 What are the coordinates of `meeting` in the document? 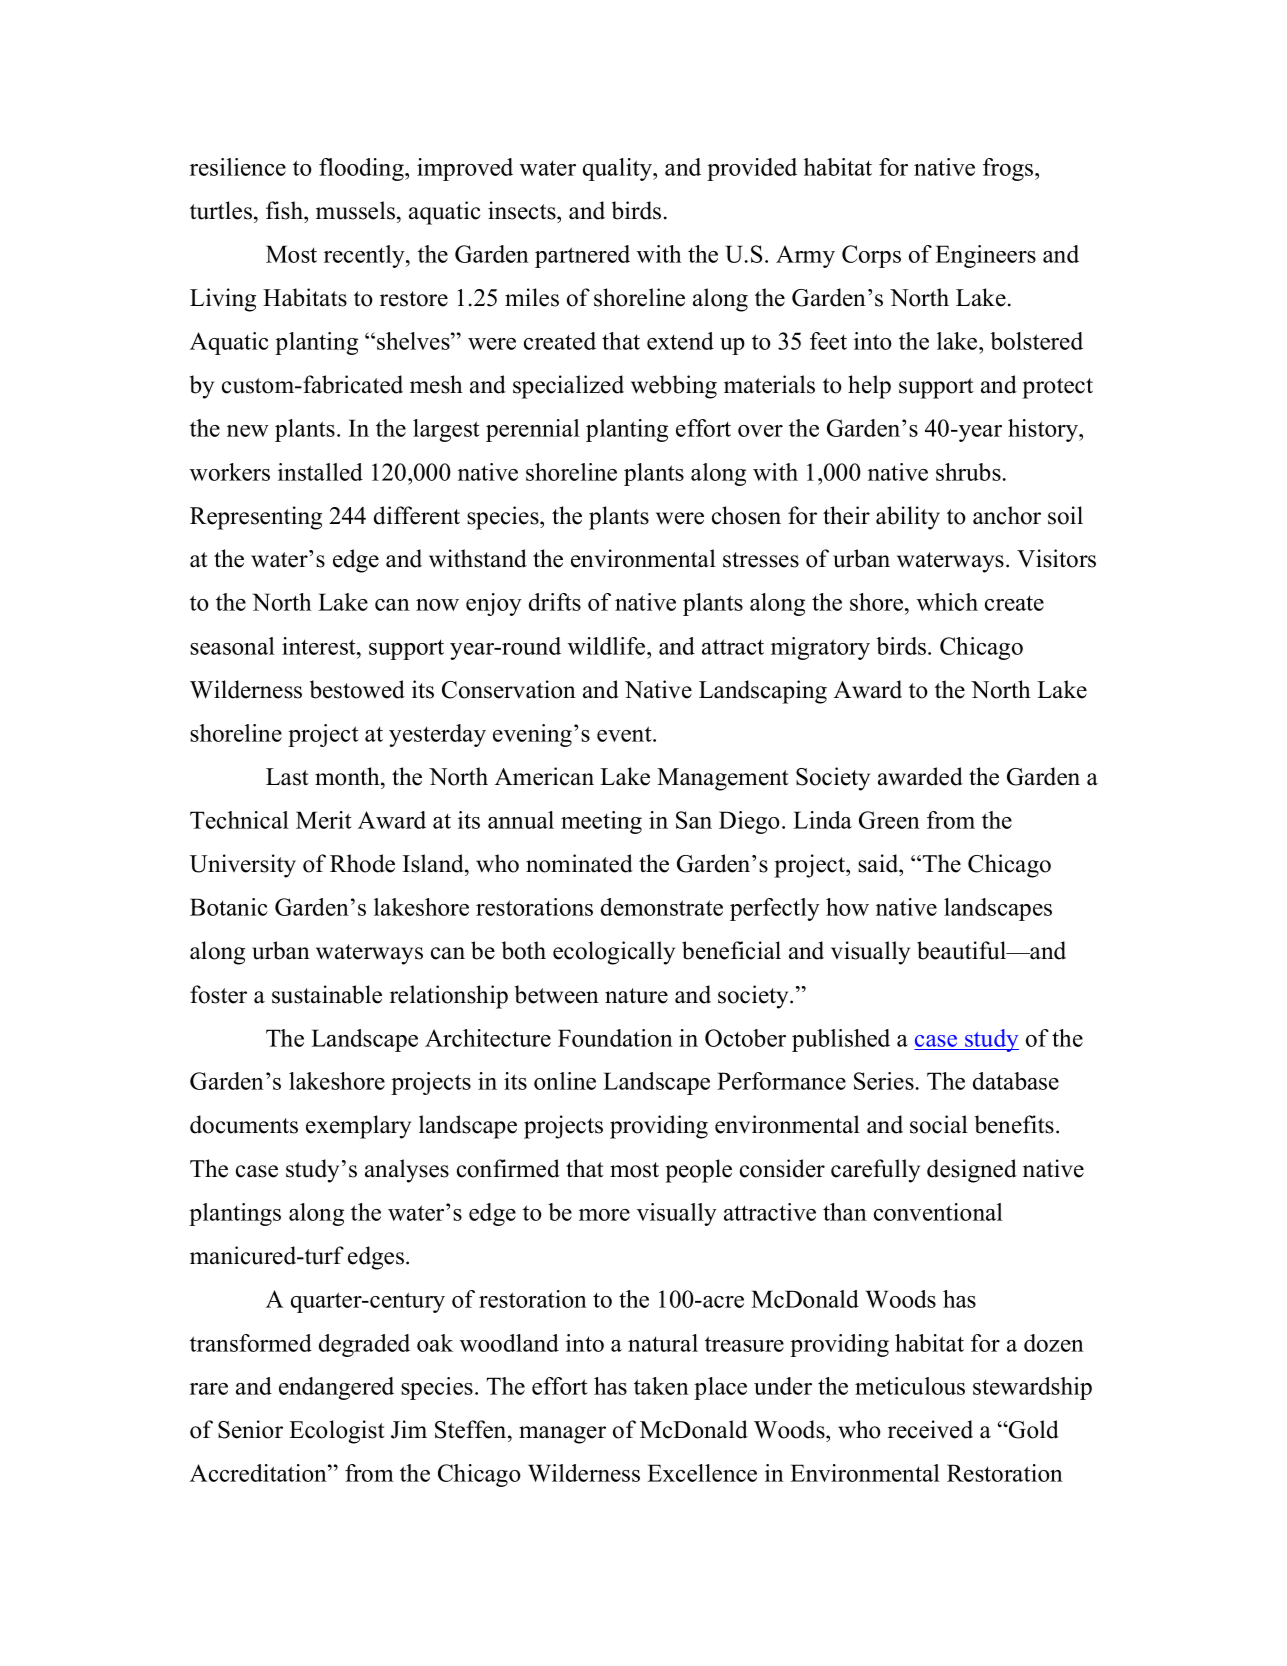 It's located at (601, 822).
